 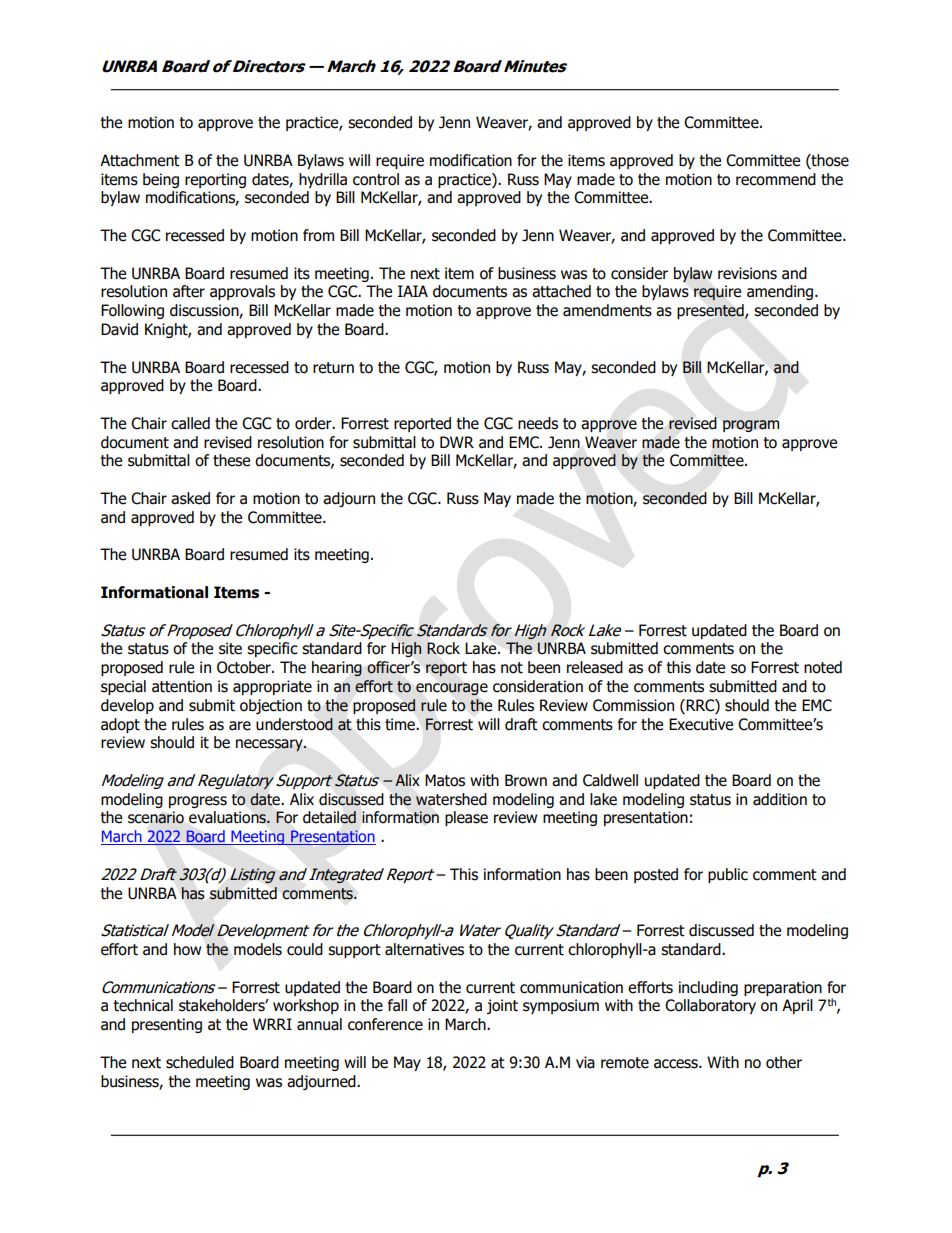 I want to click on encourage, so click(x=452, y=689).
